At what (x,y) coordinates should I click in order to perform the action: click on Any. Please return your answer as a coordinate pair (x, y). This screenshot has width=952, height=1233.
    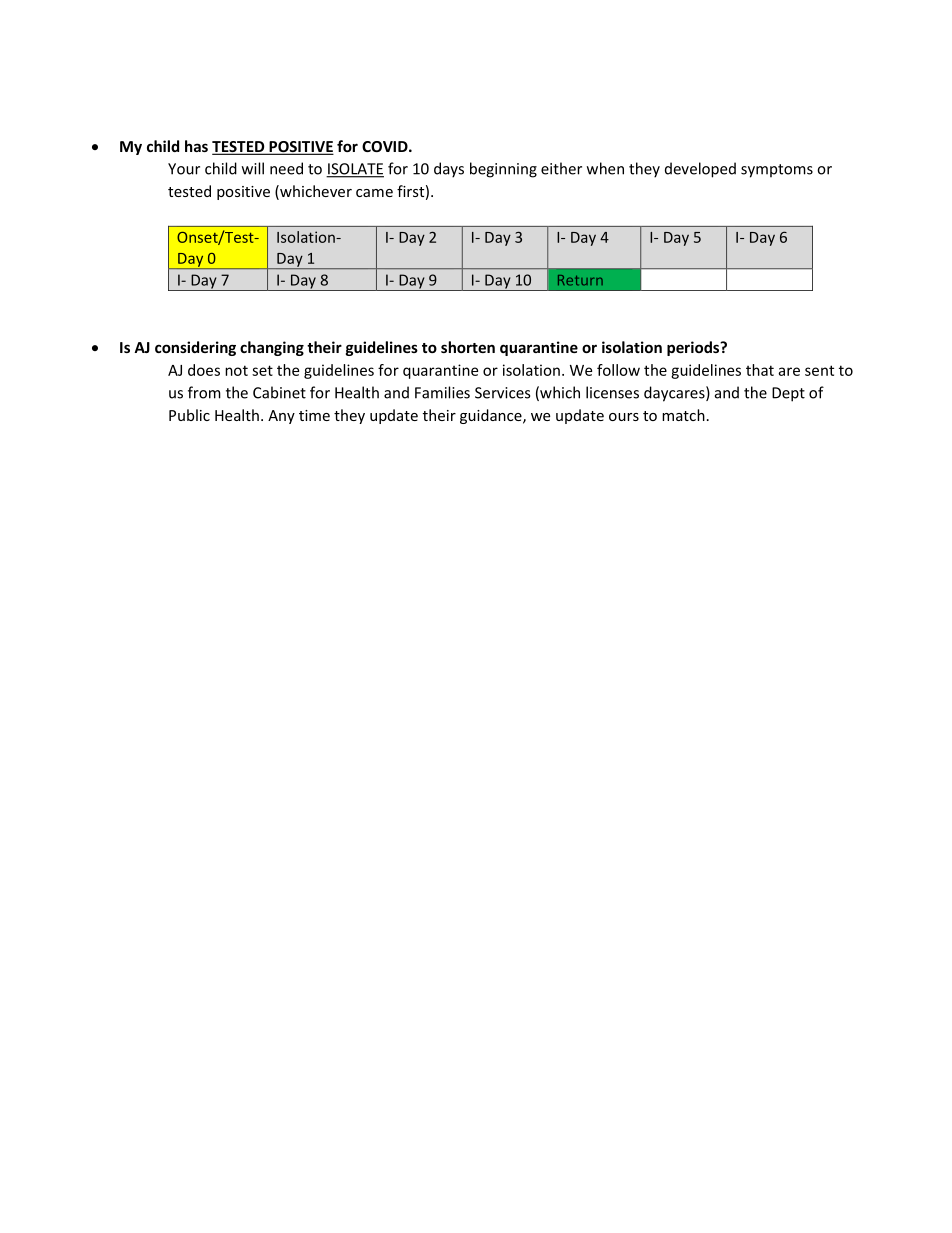
    Looking at the image, I should click on (281, 417).
